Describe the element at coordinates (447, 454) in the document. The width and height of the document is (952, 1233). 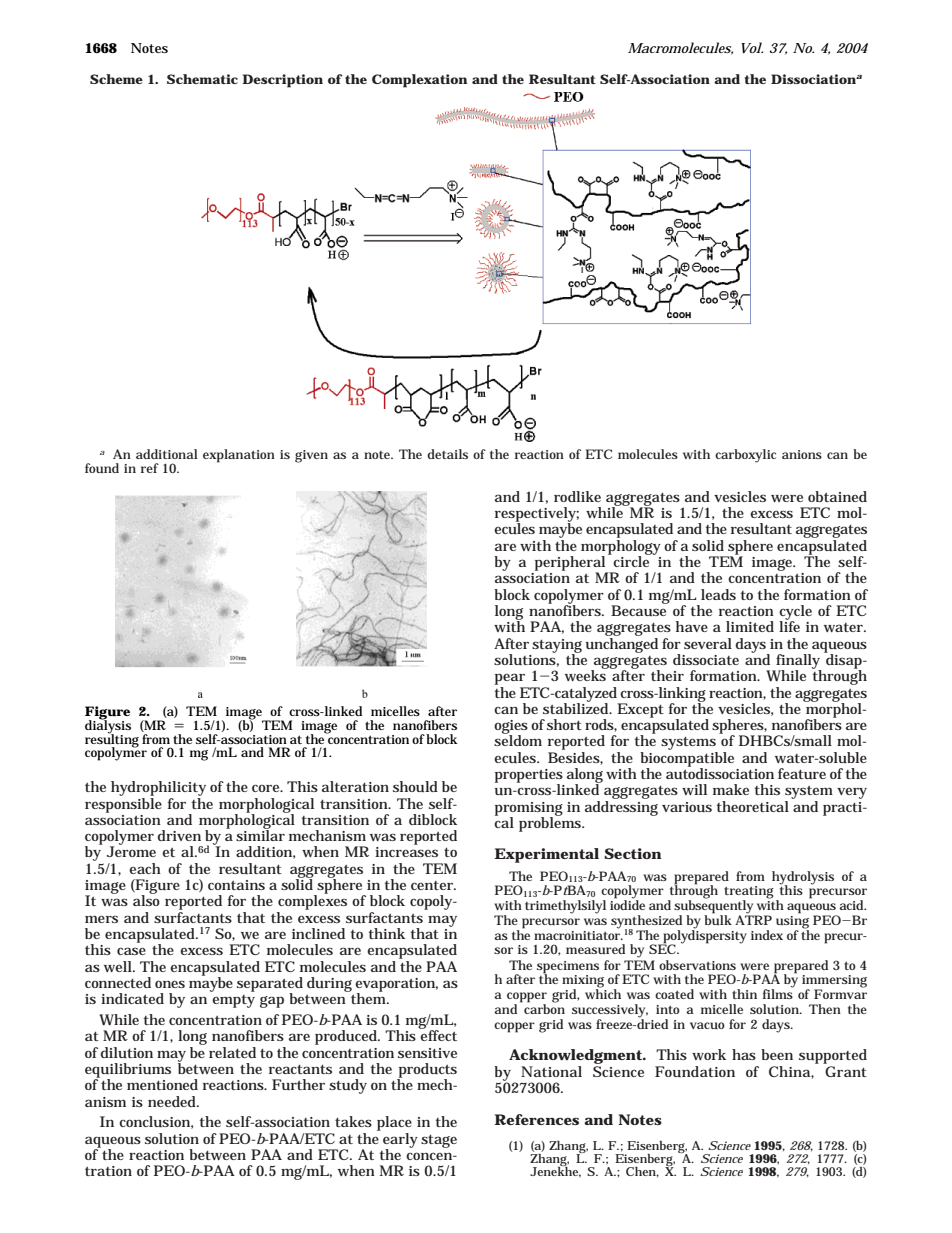
I see `details` at that location.
